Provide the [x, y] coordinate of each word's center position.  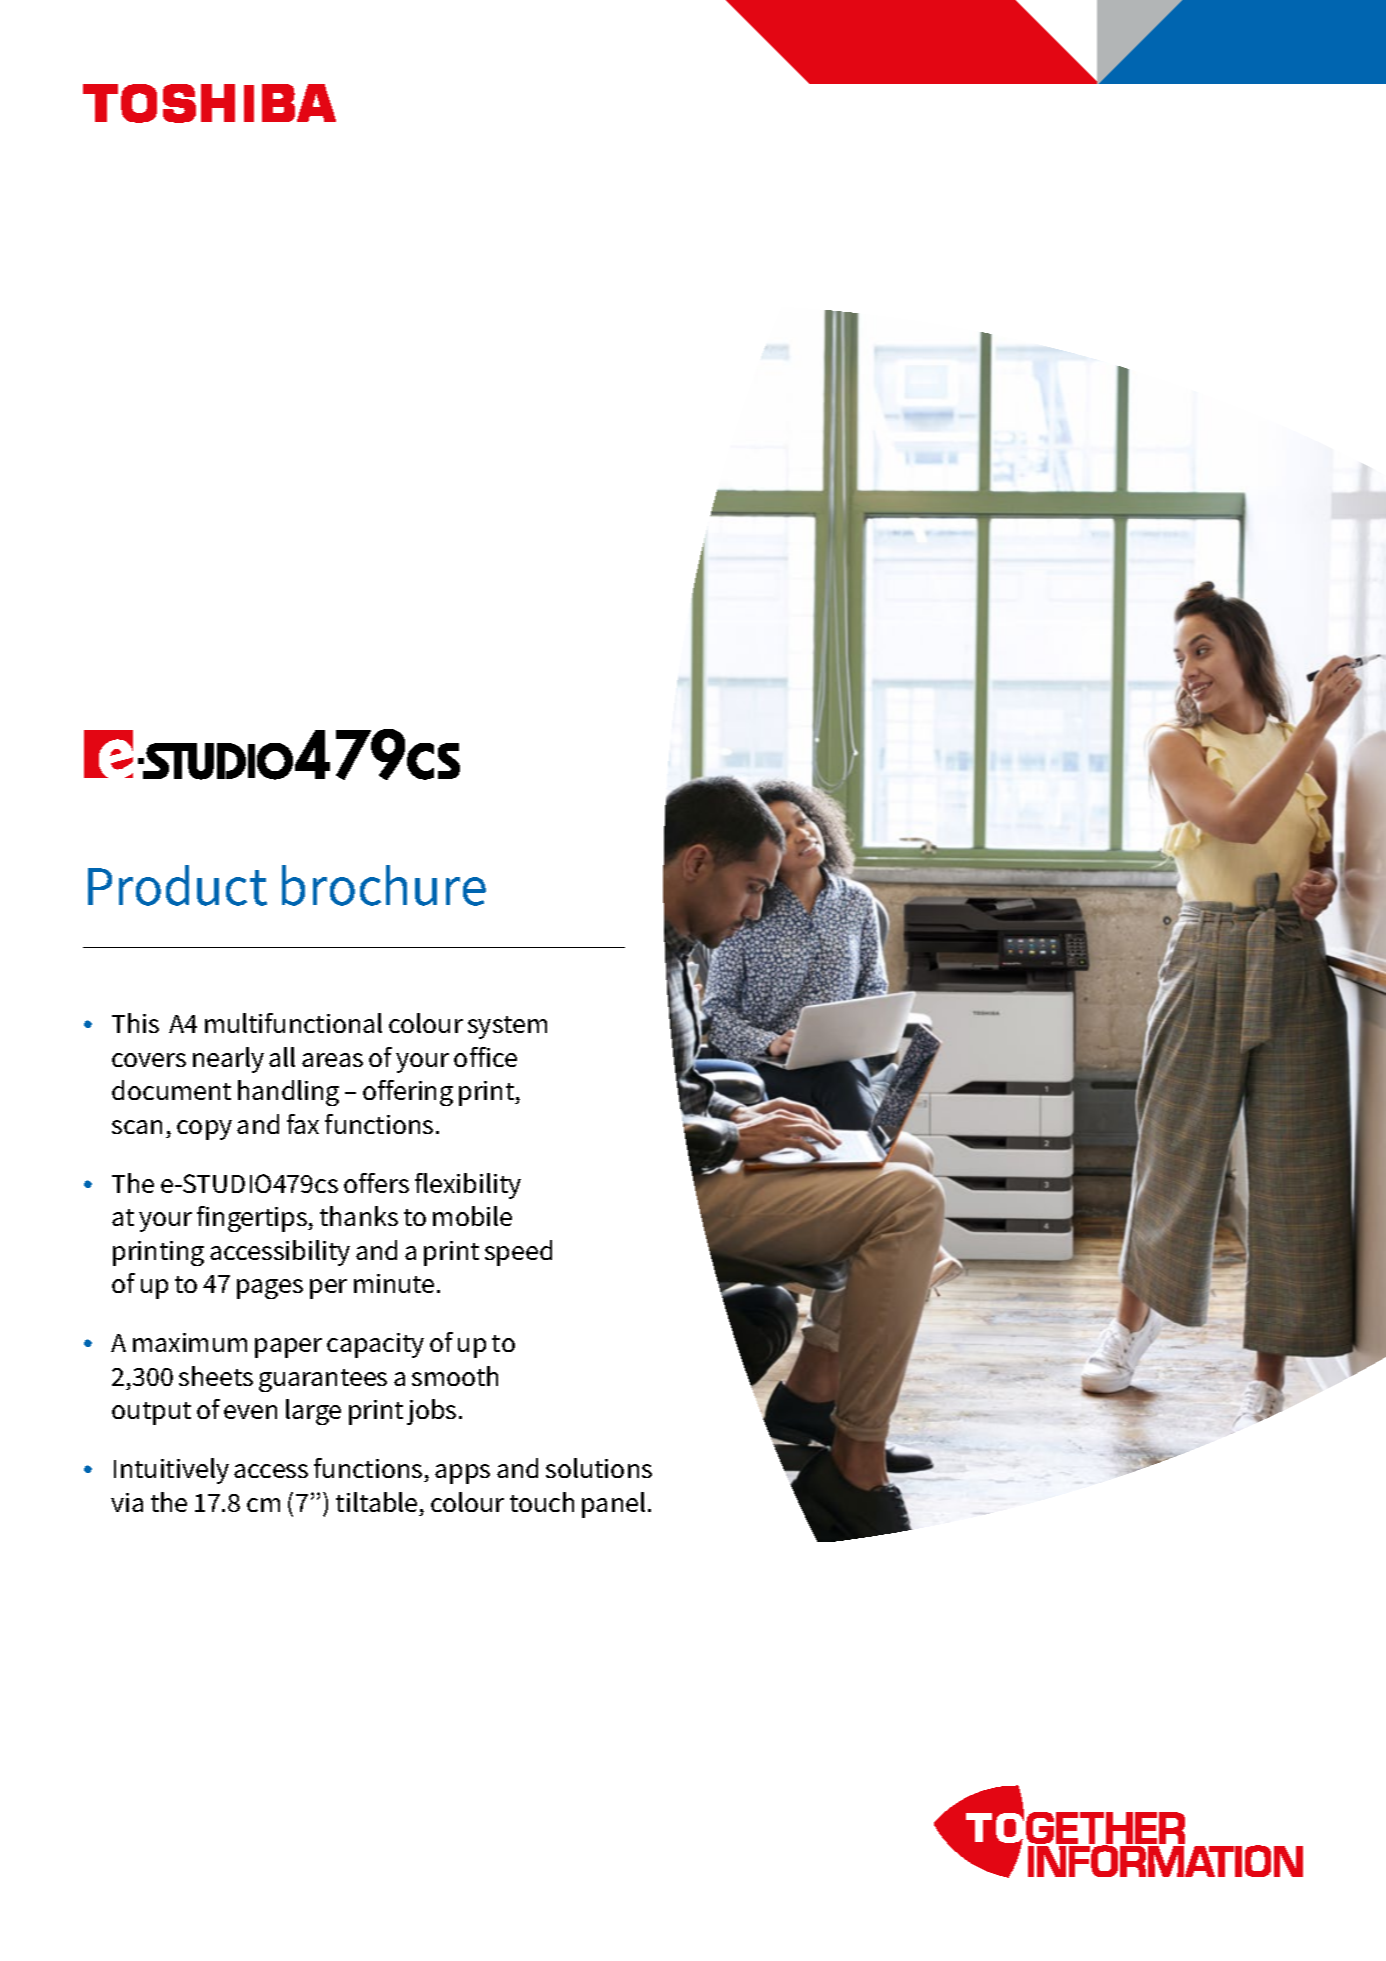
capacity [375, 1345]
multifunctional [293, 1023]
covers [149, 1060]
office [485, 1057]
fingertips [253, 1219]
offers [376, 1183]
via [127, 1502]
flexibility [468, 1186]
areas [332, 1060]
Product [177, 885]
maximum [190, 1342]
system [507, 1027]
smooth [455, 1376]
